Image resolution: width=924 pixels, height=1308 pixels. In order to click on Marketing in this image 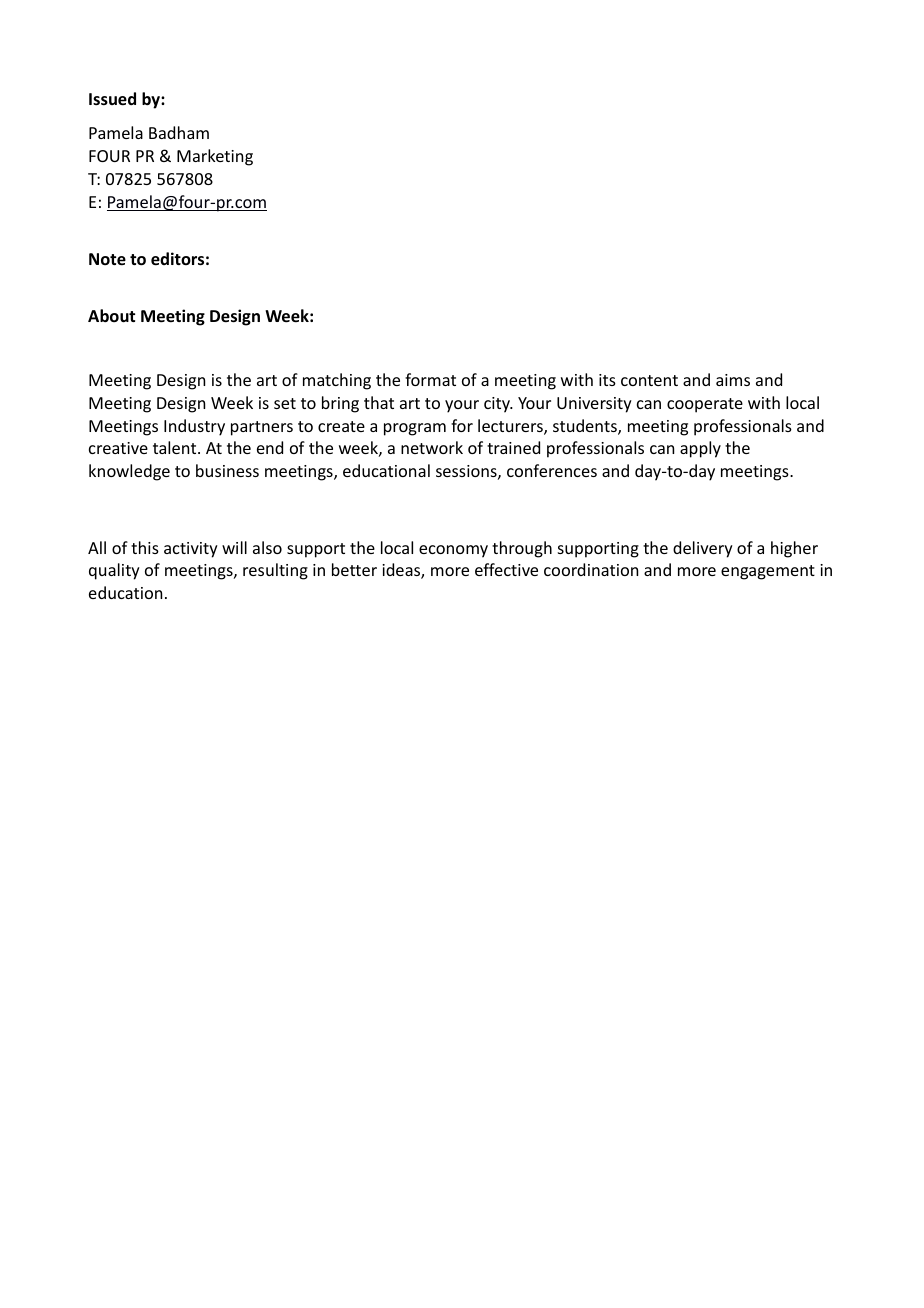, I will do `click(215, 157)`.
